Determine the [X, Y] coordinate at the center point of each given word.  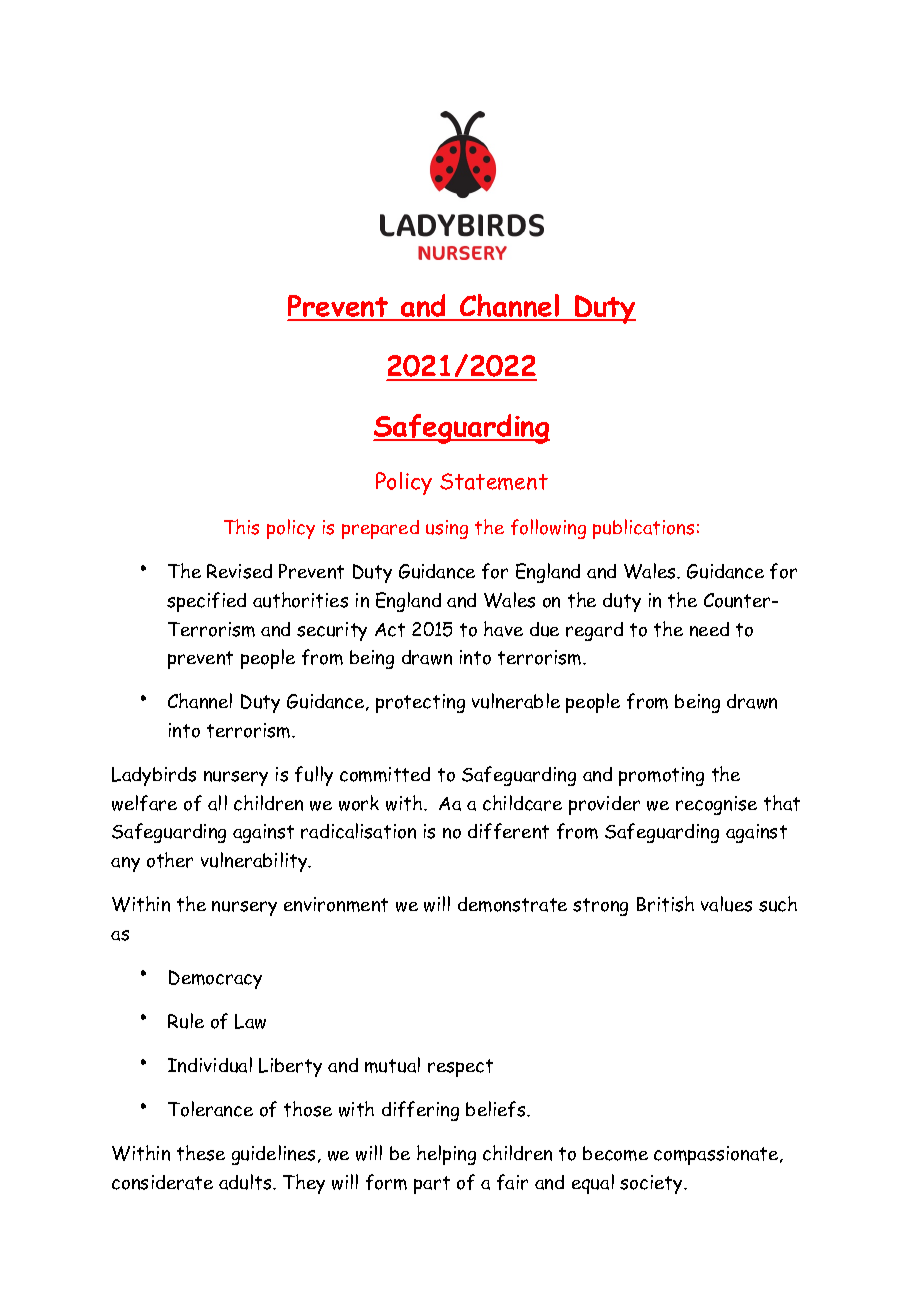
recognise [716, 805]
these [201, 1153]
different [508, 831]
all [217, 803]
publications [643, 529]
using [447, 529]
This [241, 527]
